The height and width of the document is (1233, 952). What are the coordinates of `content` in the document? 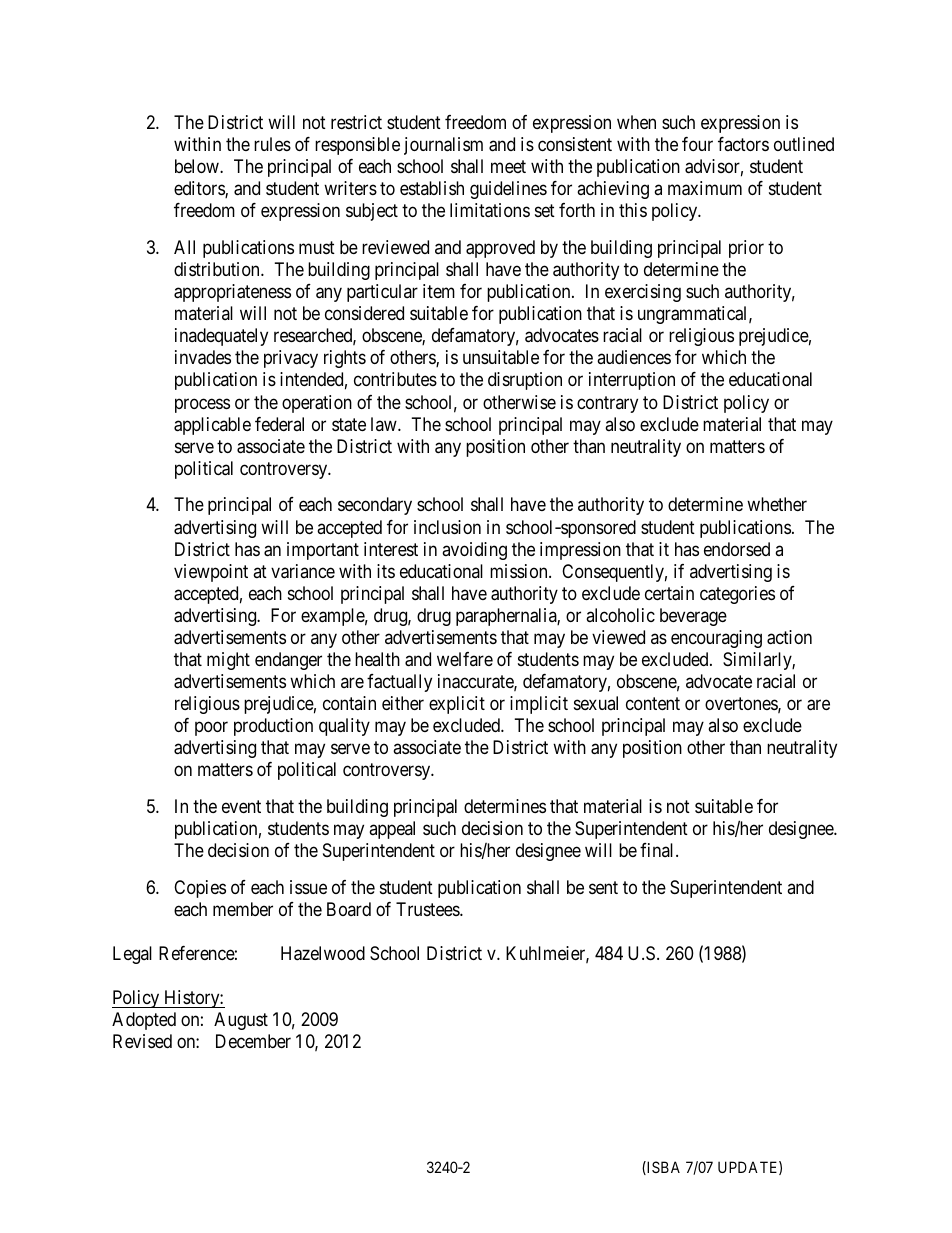 It's located at (653, 703).
